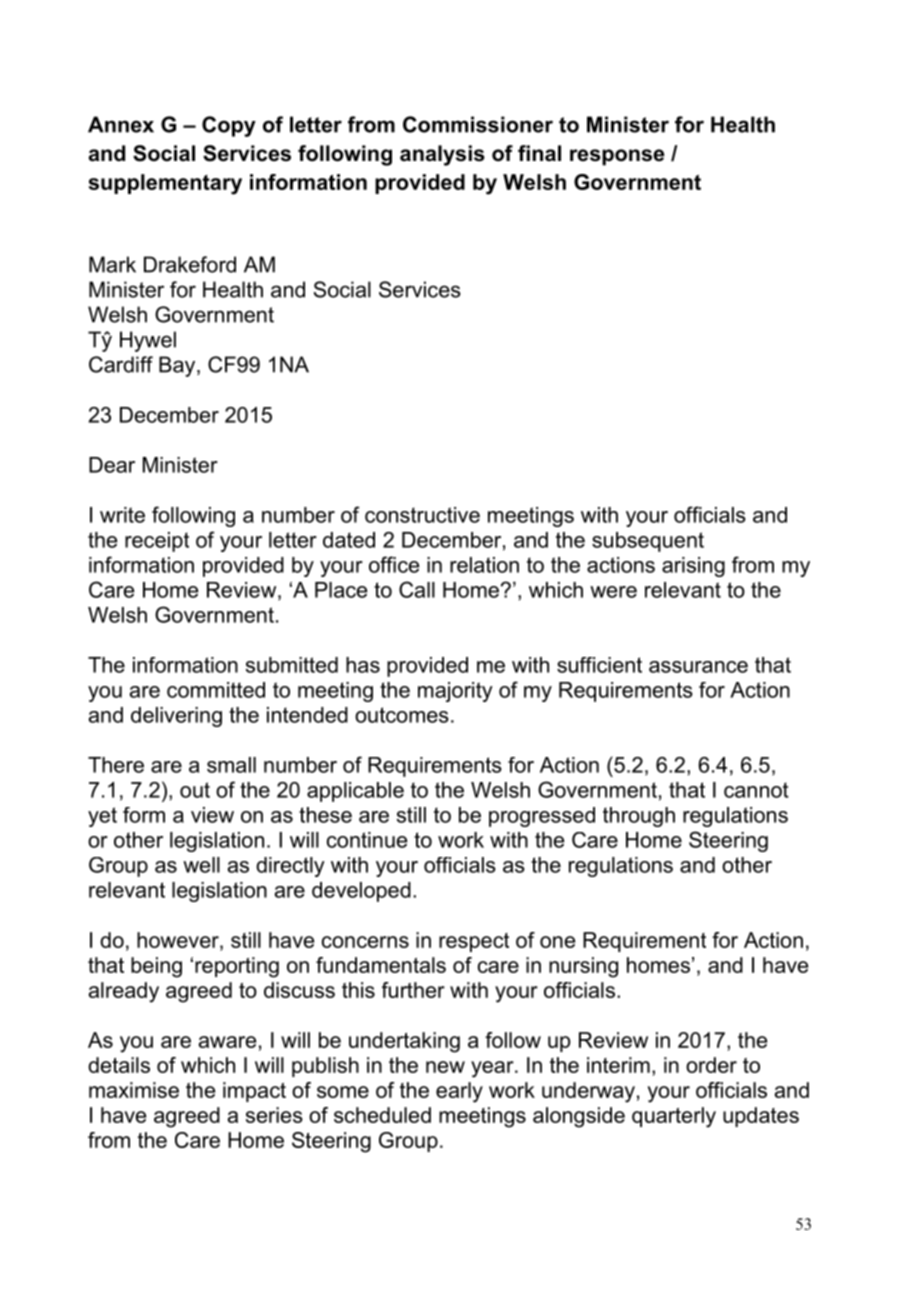 This page has width=924, height=1308. I want to click on delivering, so click(176, 717).
